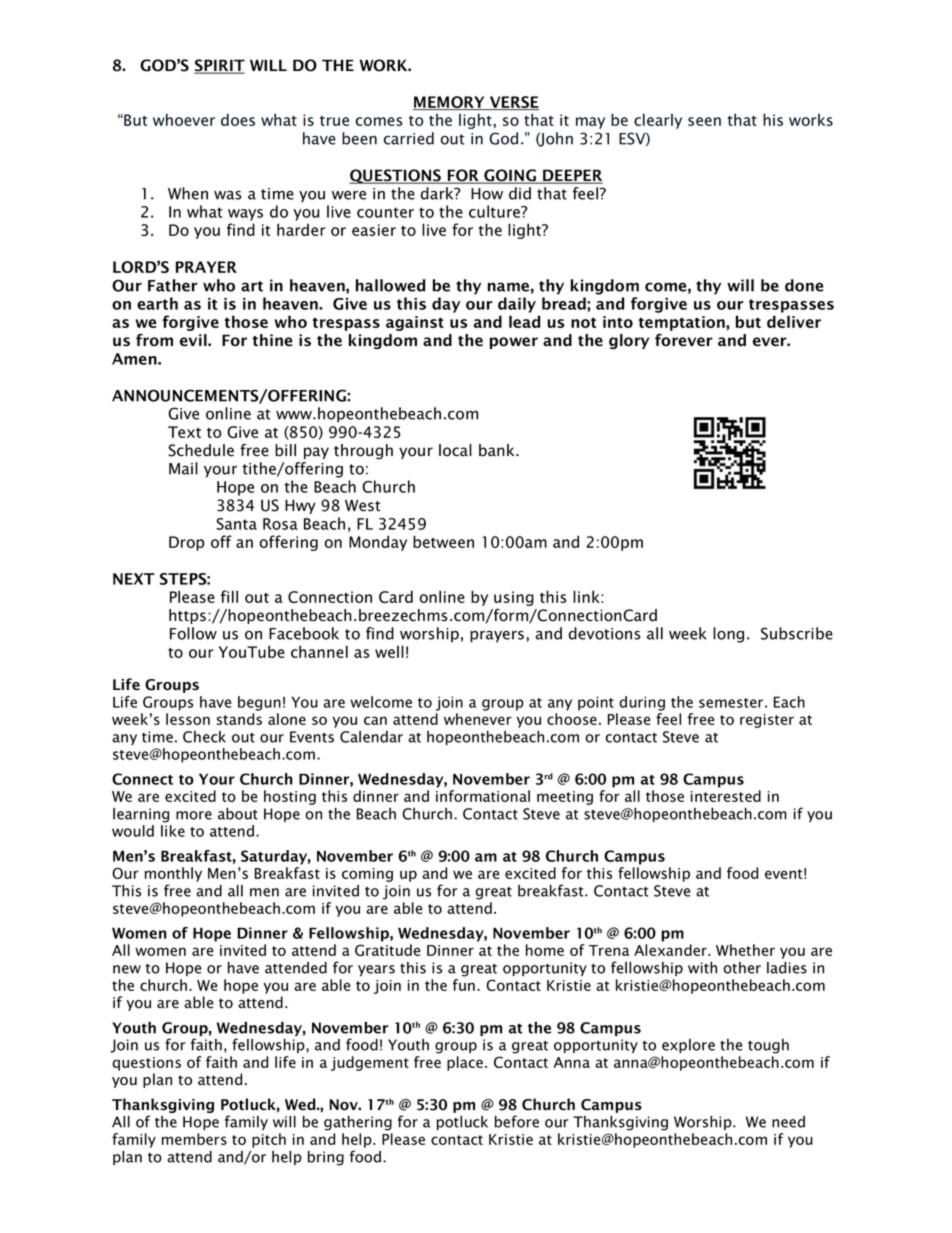  I want to click on seen, so click(704, 121).
